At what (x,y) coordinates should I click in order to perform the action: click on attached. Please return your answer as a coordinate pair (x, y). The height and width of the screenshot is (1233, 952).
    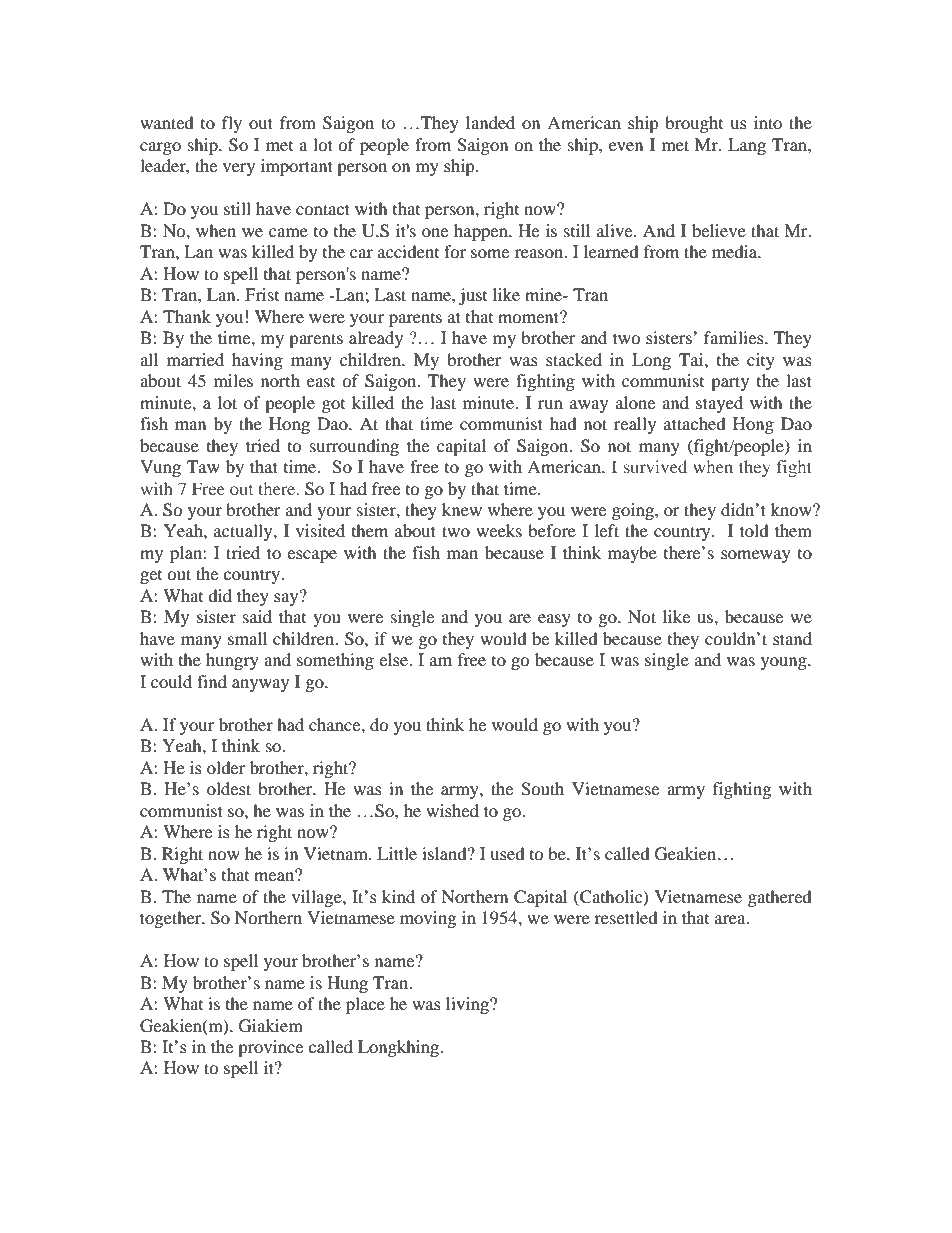
    Looking at the image, I should click on (695, 423).
